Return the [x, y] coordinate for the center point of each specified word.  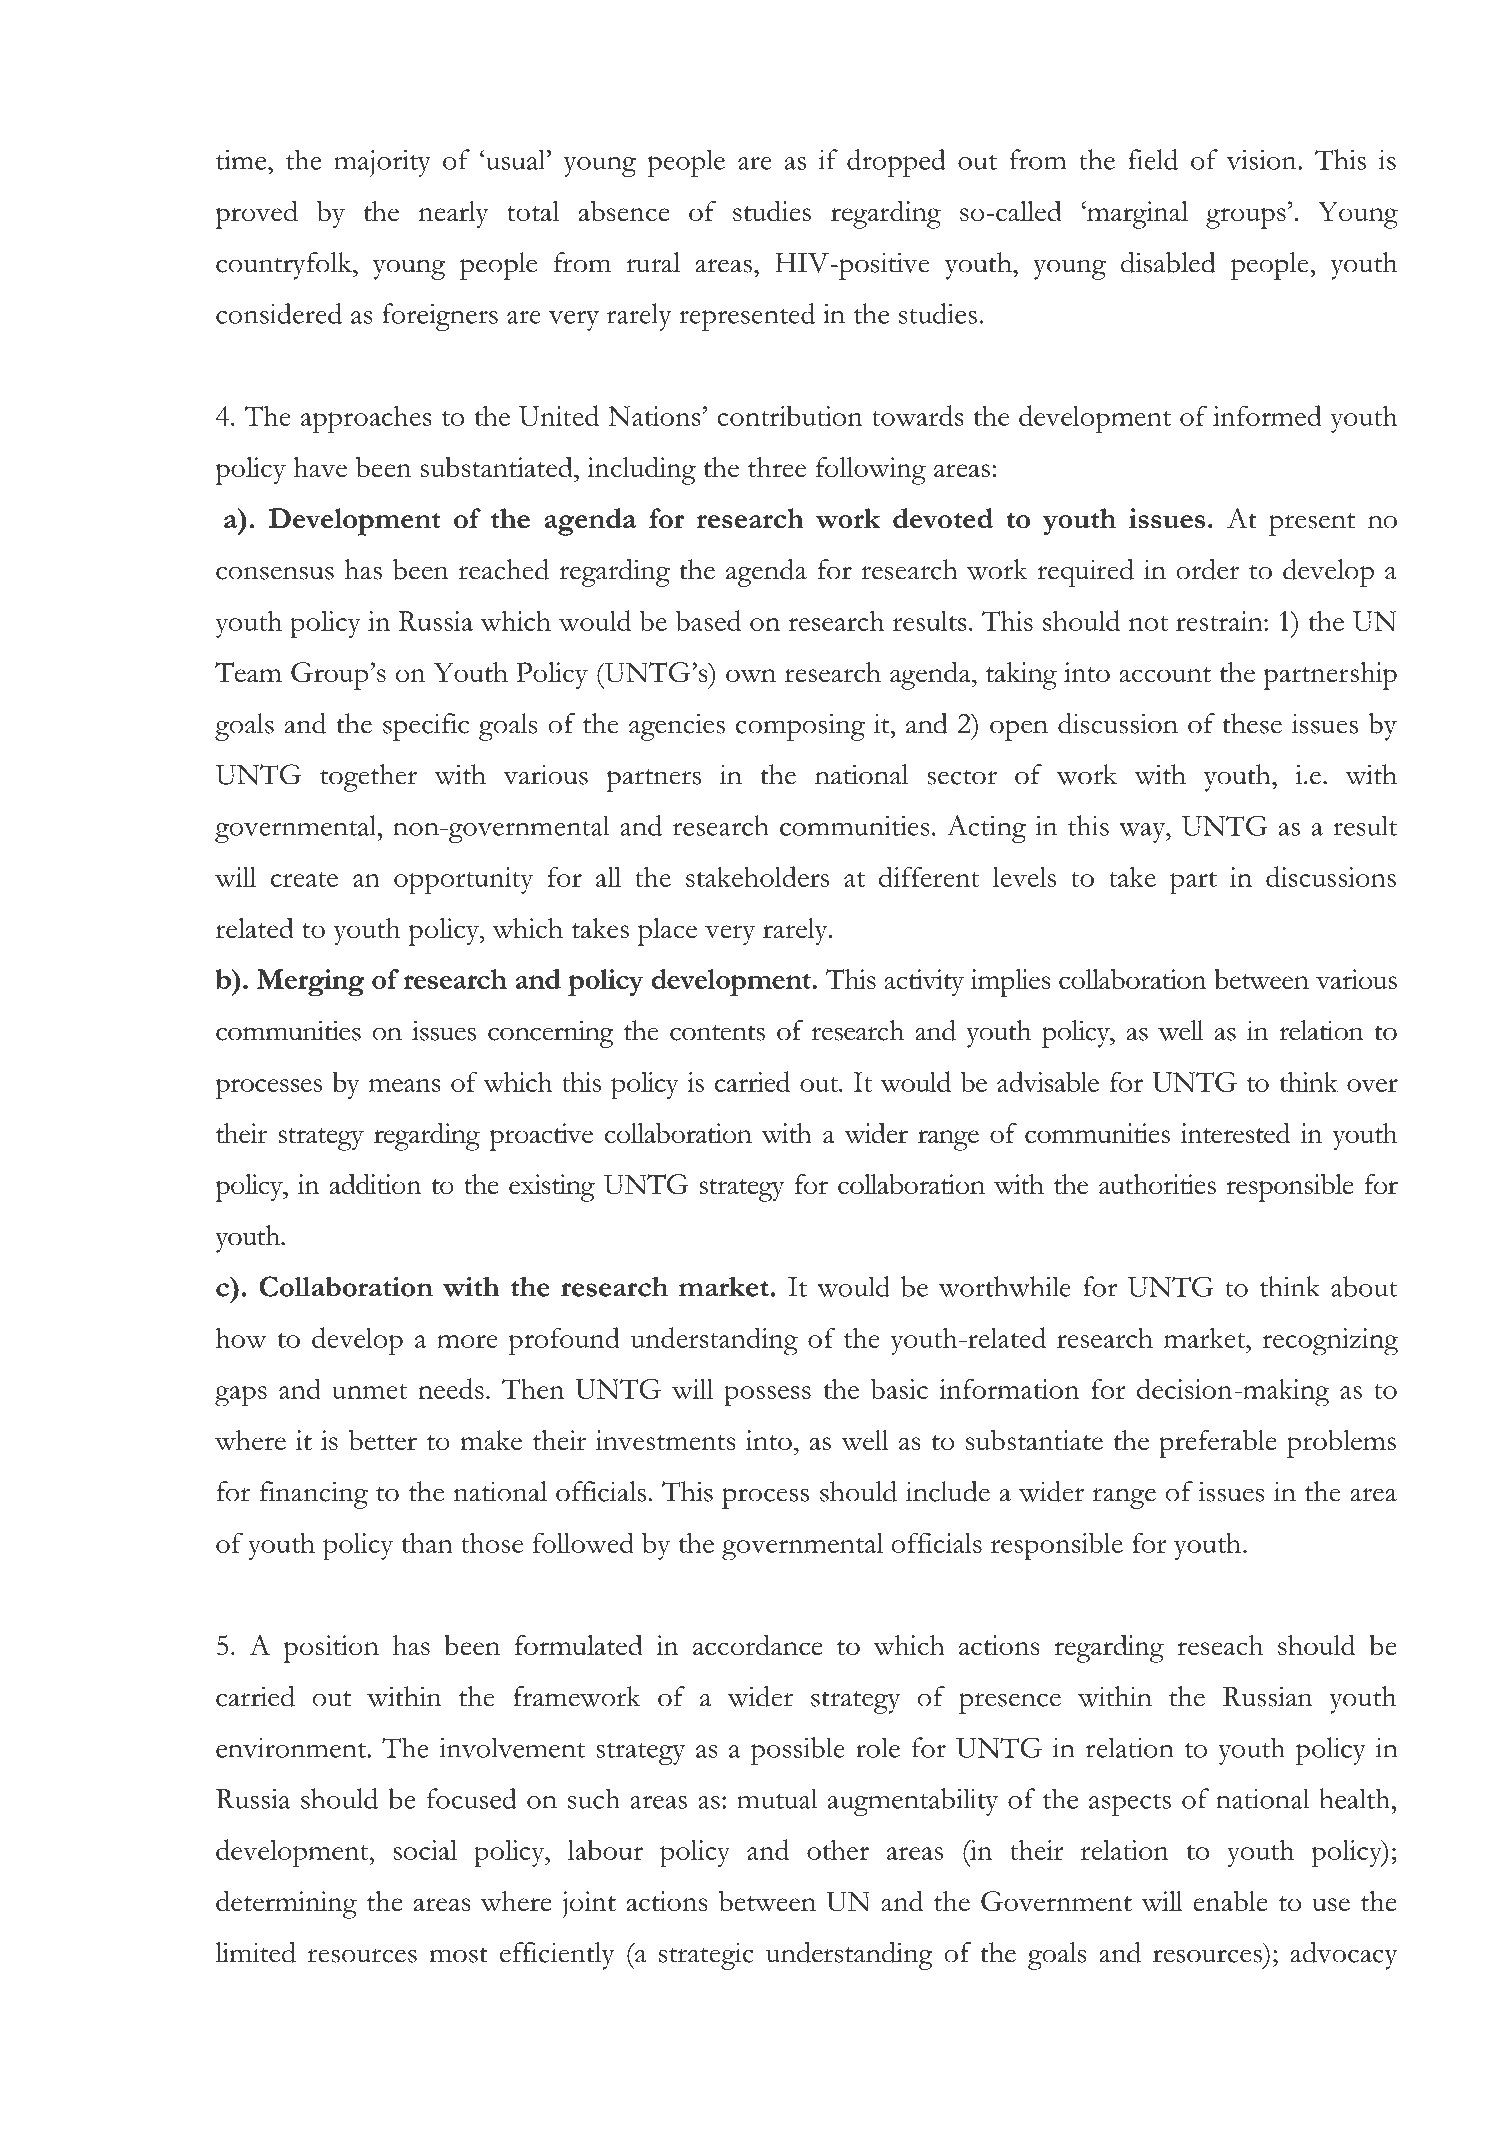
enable [1230, 1901]
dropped [896, 163]
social [425, 1850]
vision [1262, 160]
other [838, 1849]
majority [382, 163]
